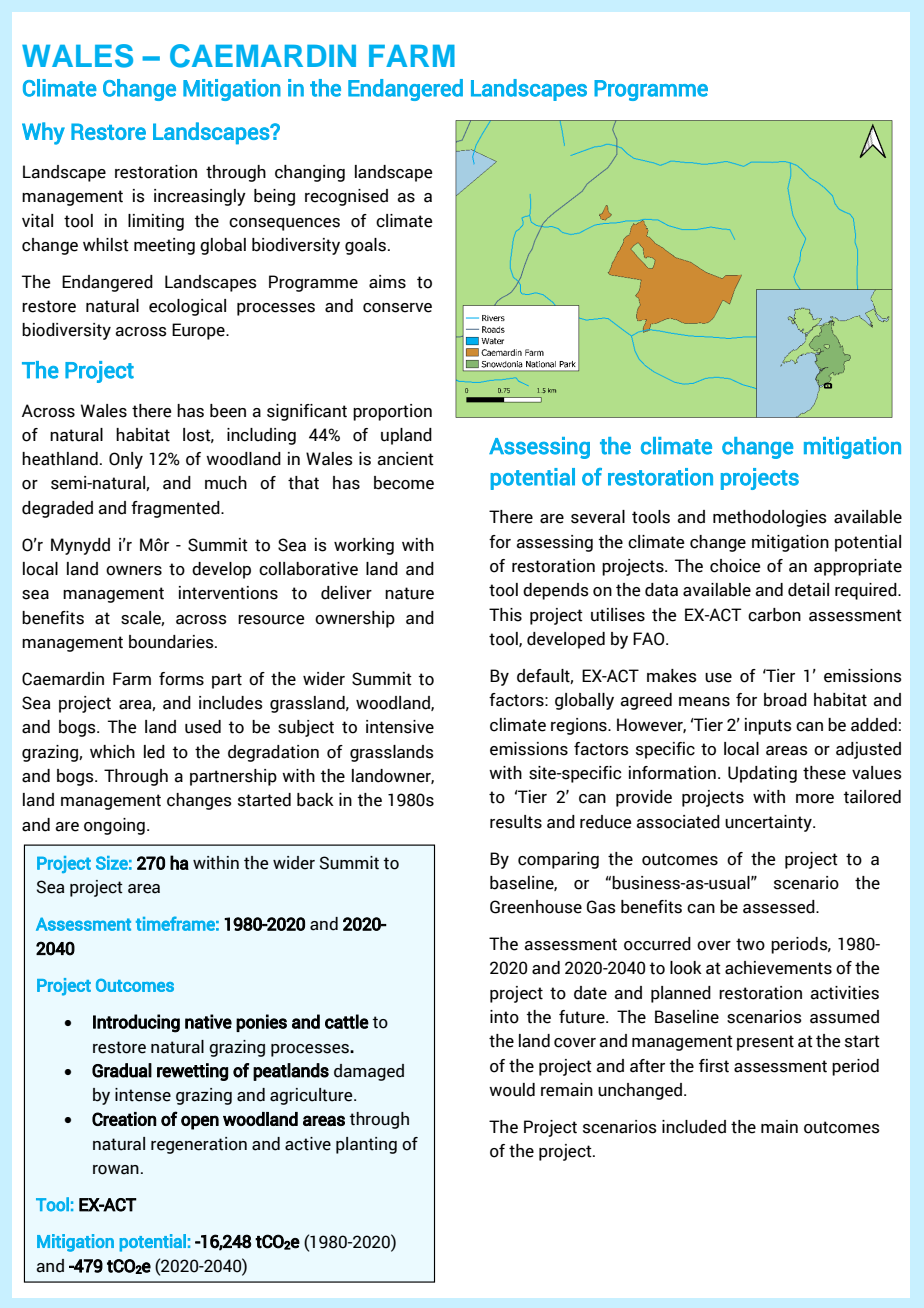 The height and width of the image is (1308, 924). What do you see at coordinates (126, 460) in the image?
I see `Only` at bounding box center [126, 460].
